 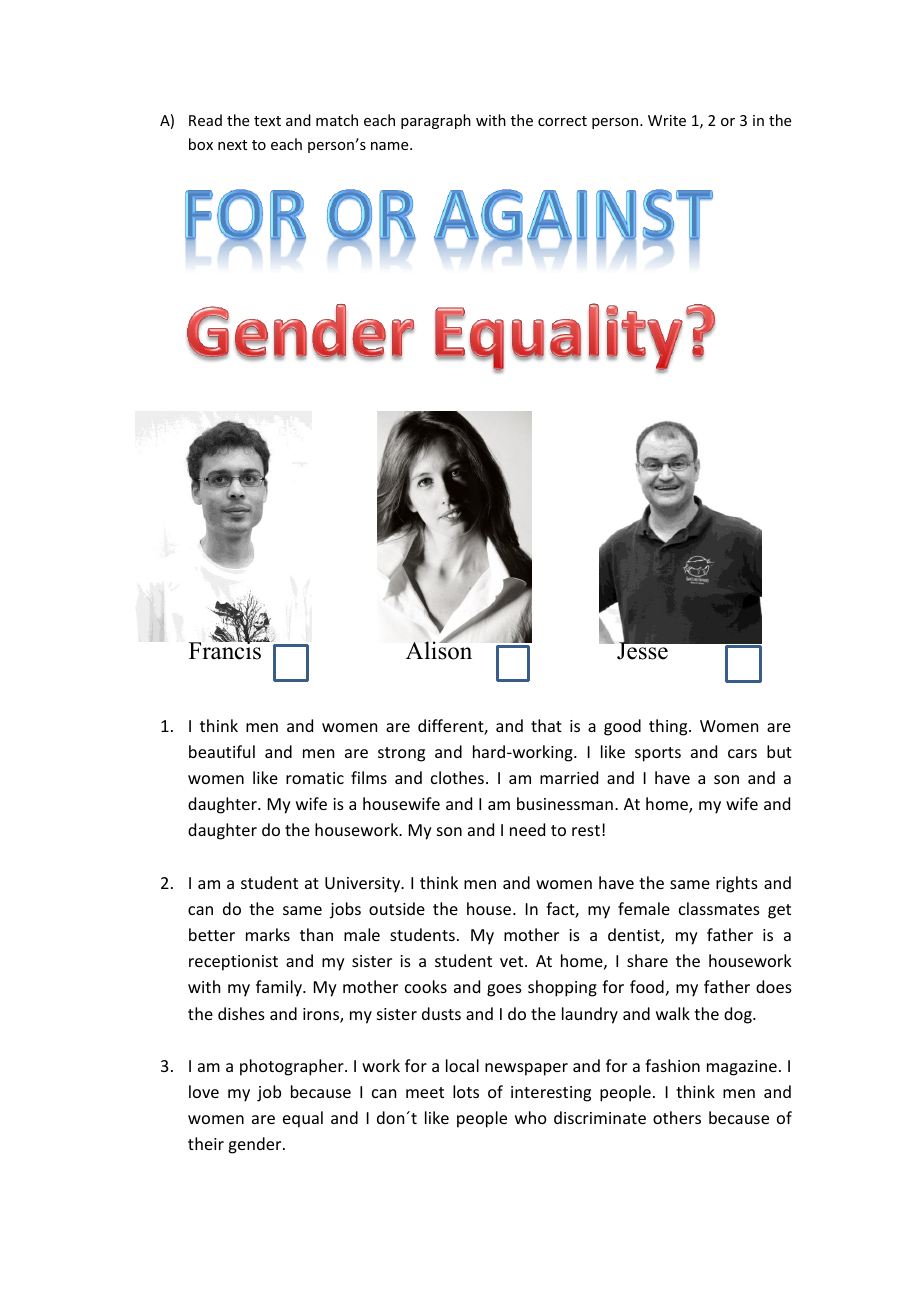 What do you see at coordinates (303, 1119) in the document?
I see `equal` at bounding box center [303, 1119].
